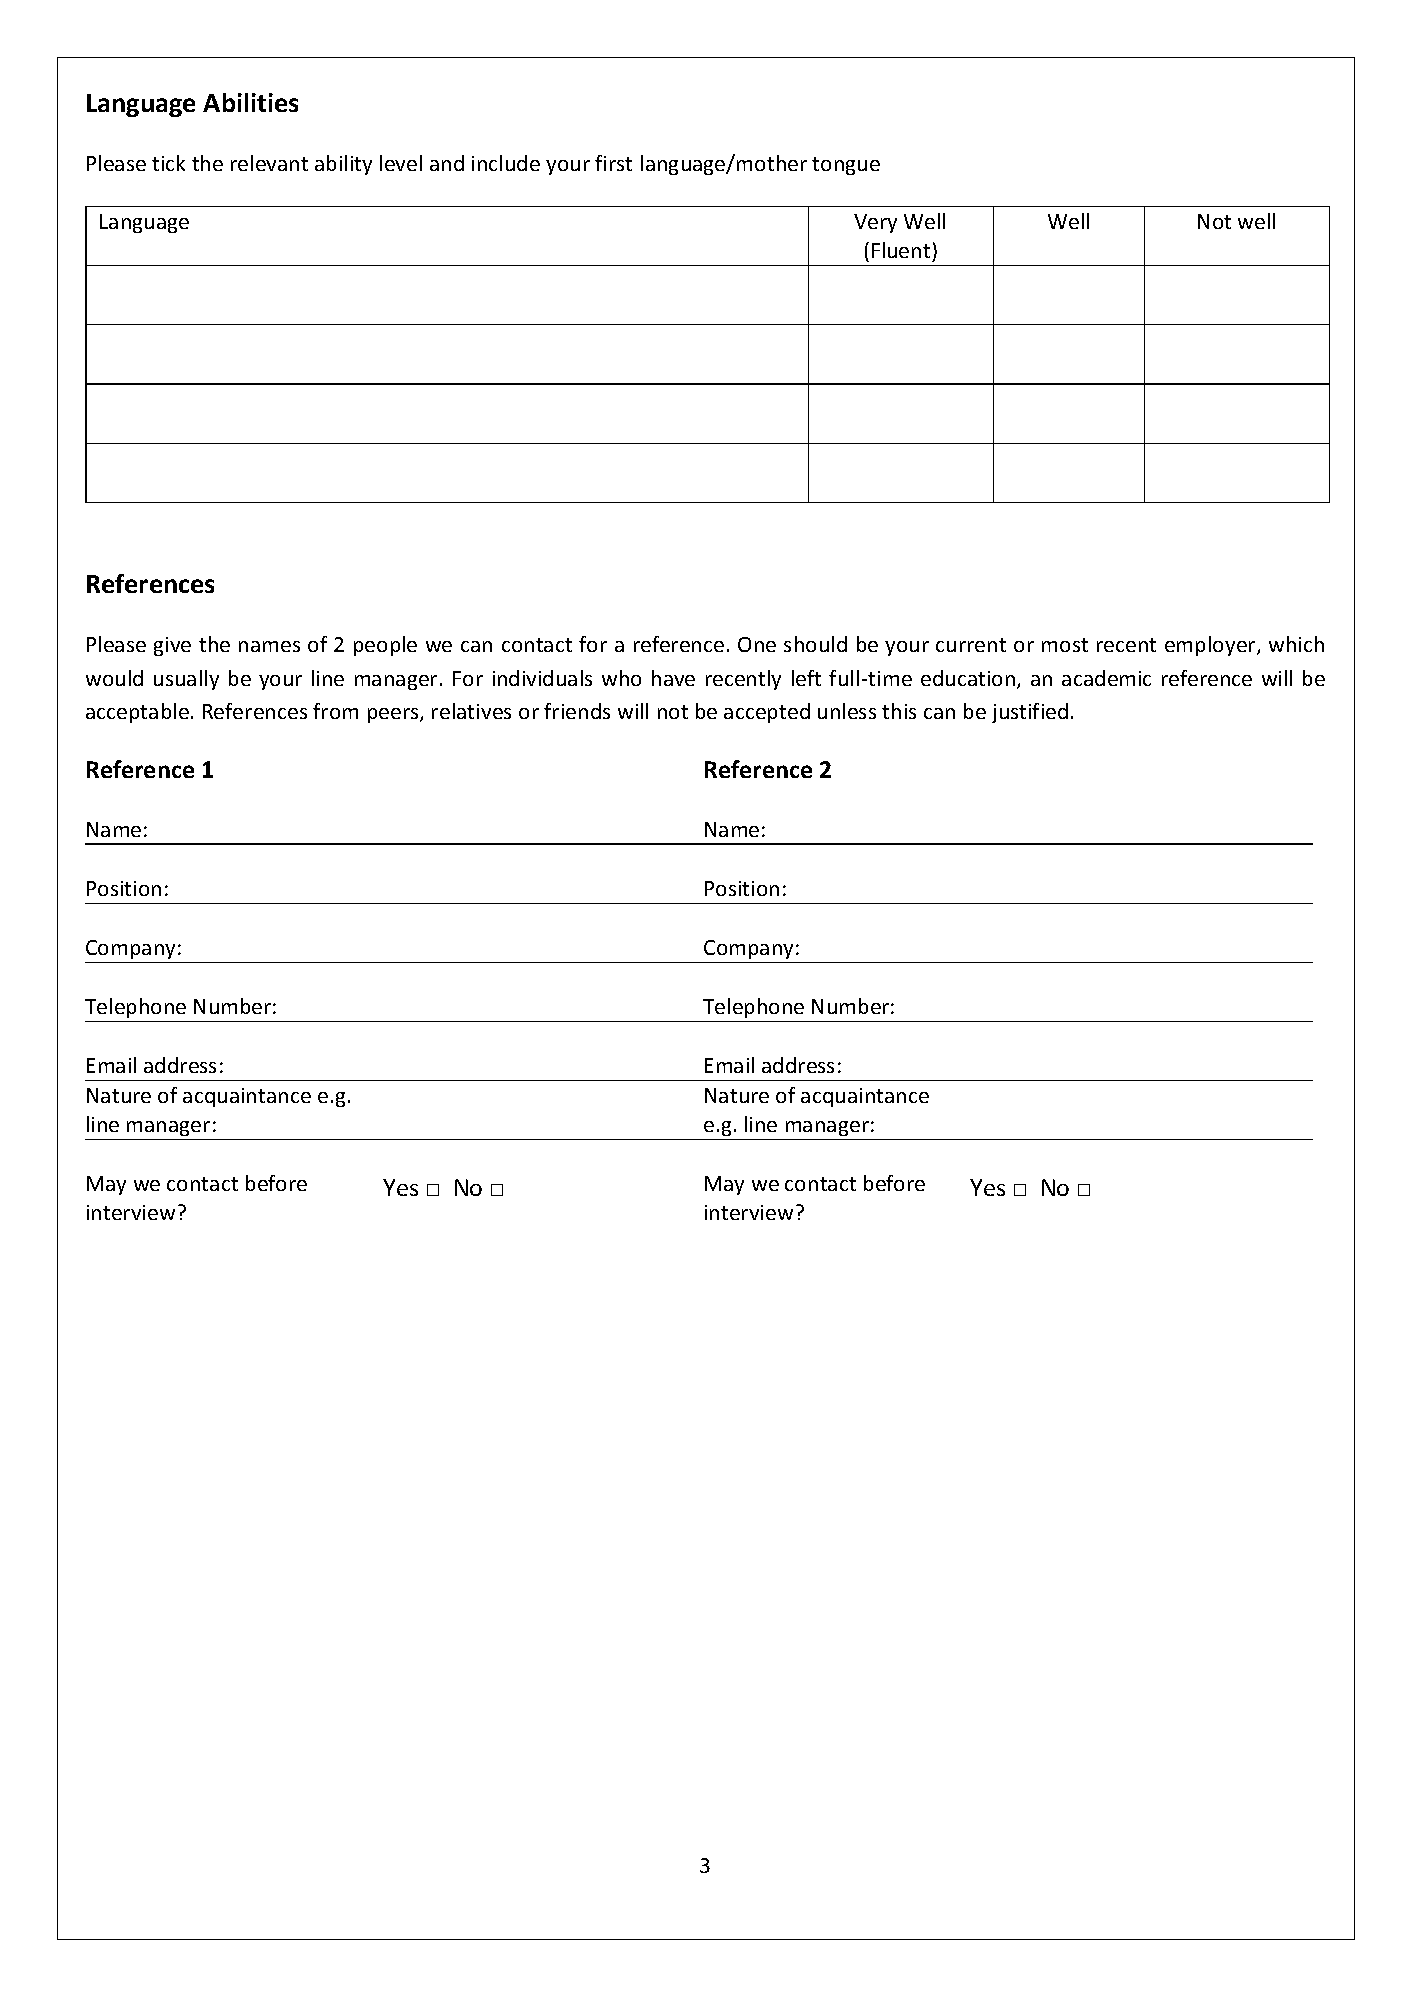 The height and width of the screenshot is (1997, 1412). What do you see at coordinates (385, 646) in the screenshot?
I see `people` at bounding box center [385, 646].
